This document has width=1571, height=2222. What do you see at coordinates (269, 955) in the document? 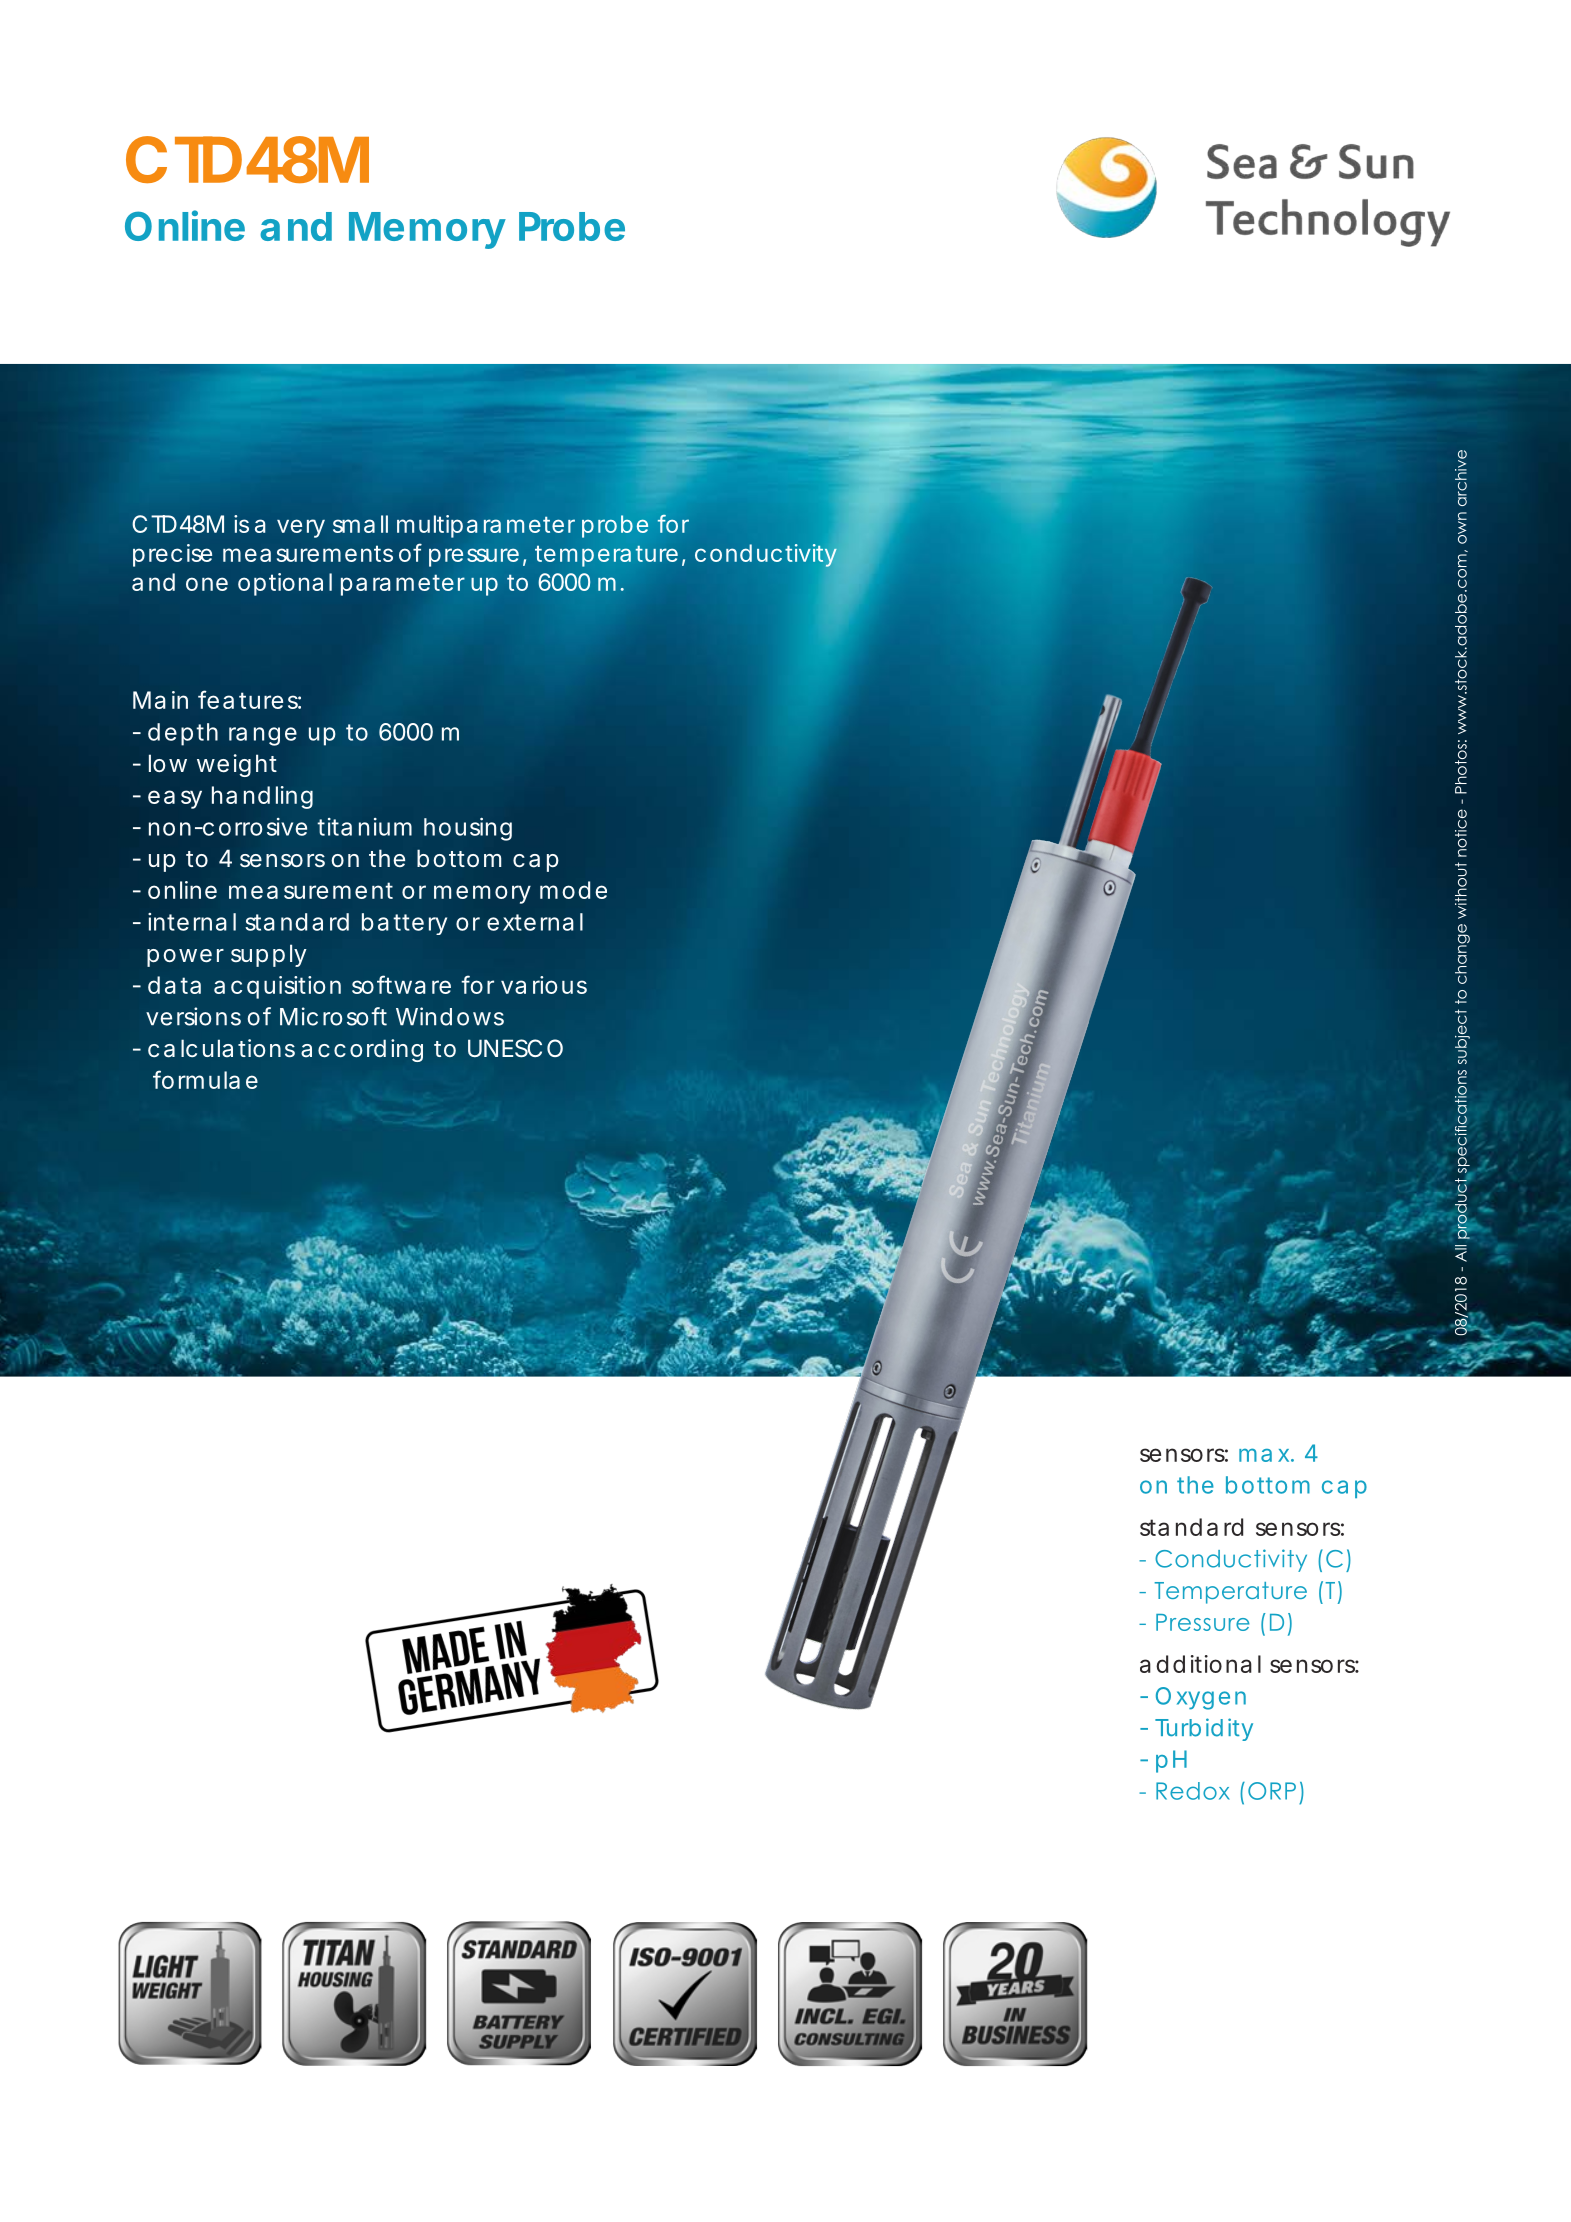
I see `supply` at bounding box center [269, 955].
